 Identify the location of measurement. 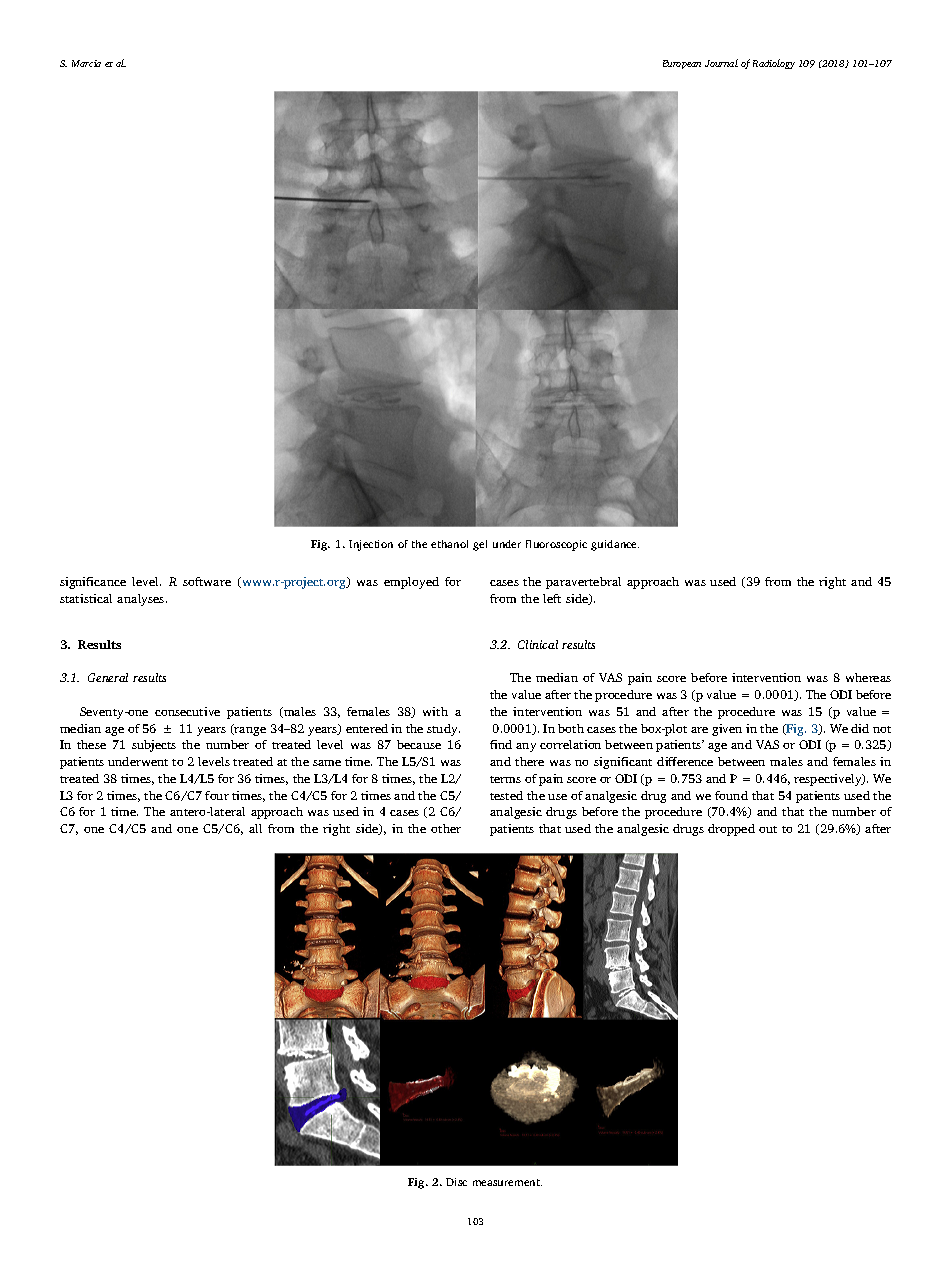
(507, 1182).
